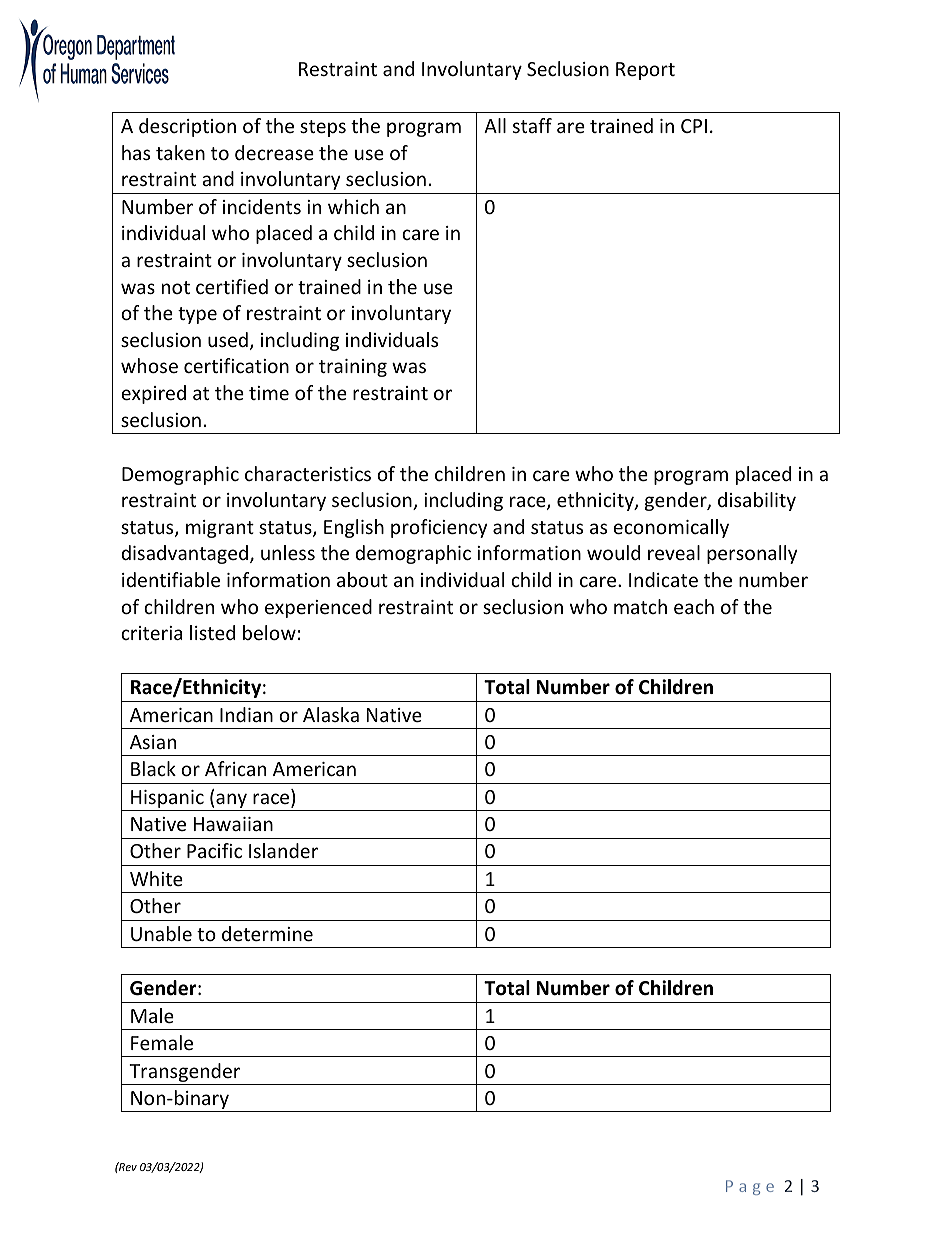  I want to click on CPI, so click(694, 126).
